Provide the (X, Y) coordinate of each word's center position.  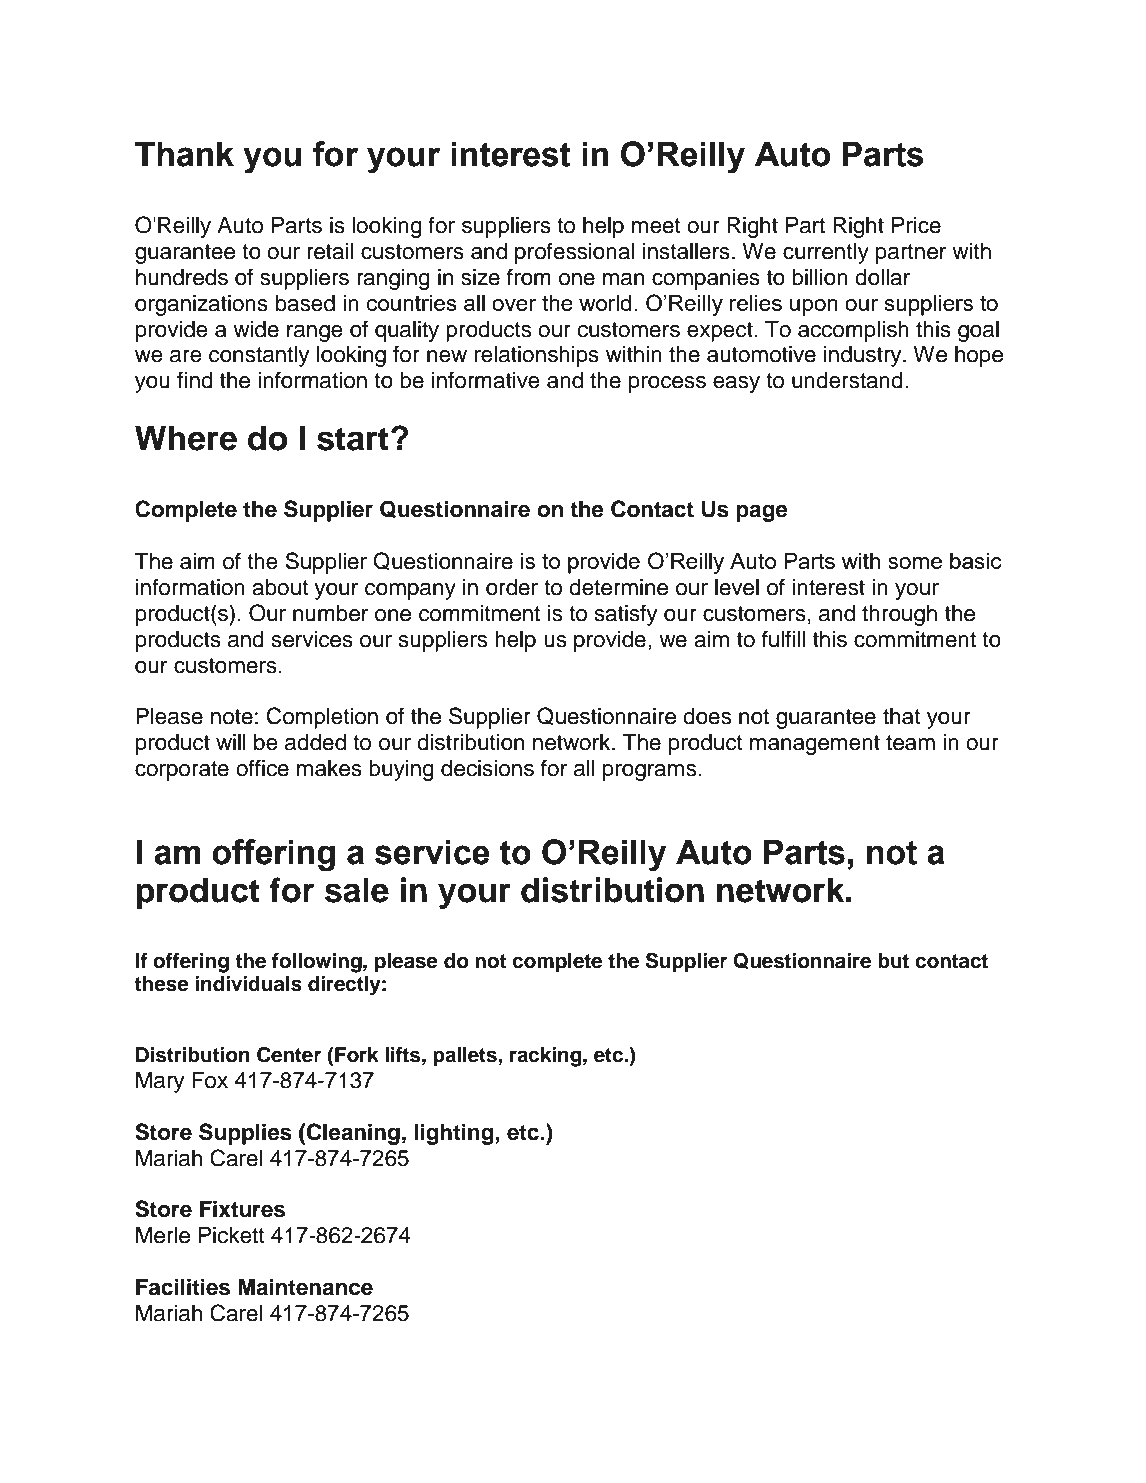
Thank (184, 154)
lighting (454, 1134)
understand (847, 380)
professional (574, 253)
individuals (248, 984)
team (910, 743)
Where (186, 438)
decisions (487, 768)
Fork (356, 1055)
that (902, 716)
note (232, 717)
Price (916, 225)
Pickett (232, 1235)
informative (486, 380)
